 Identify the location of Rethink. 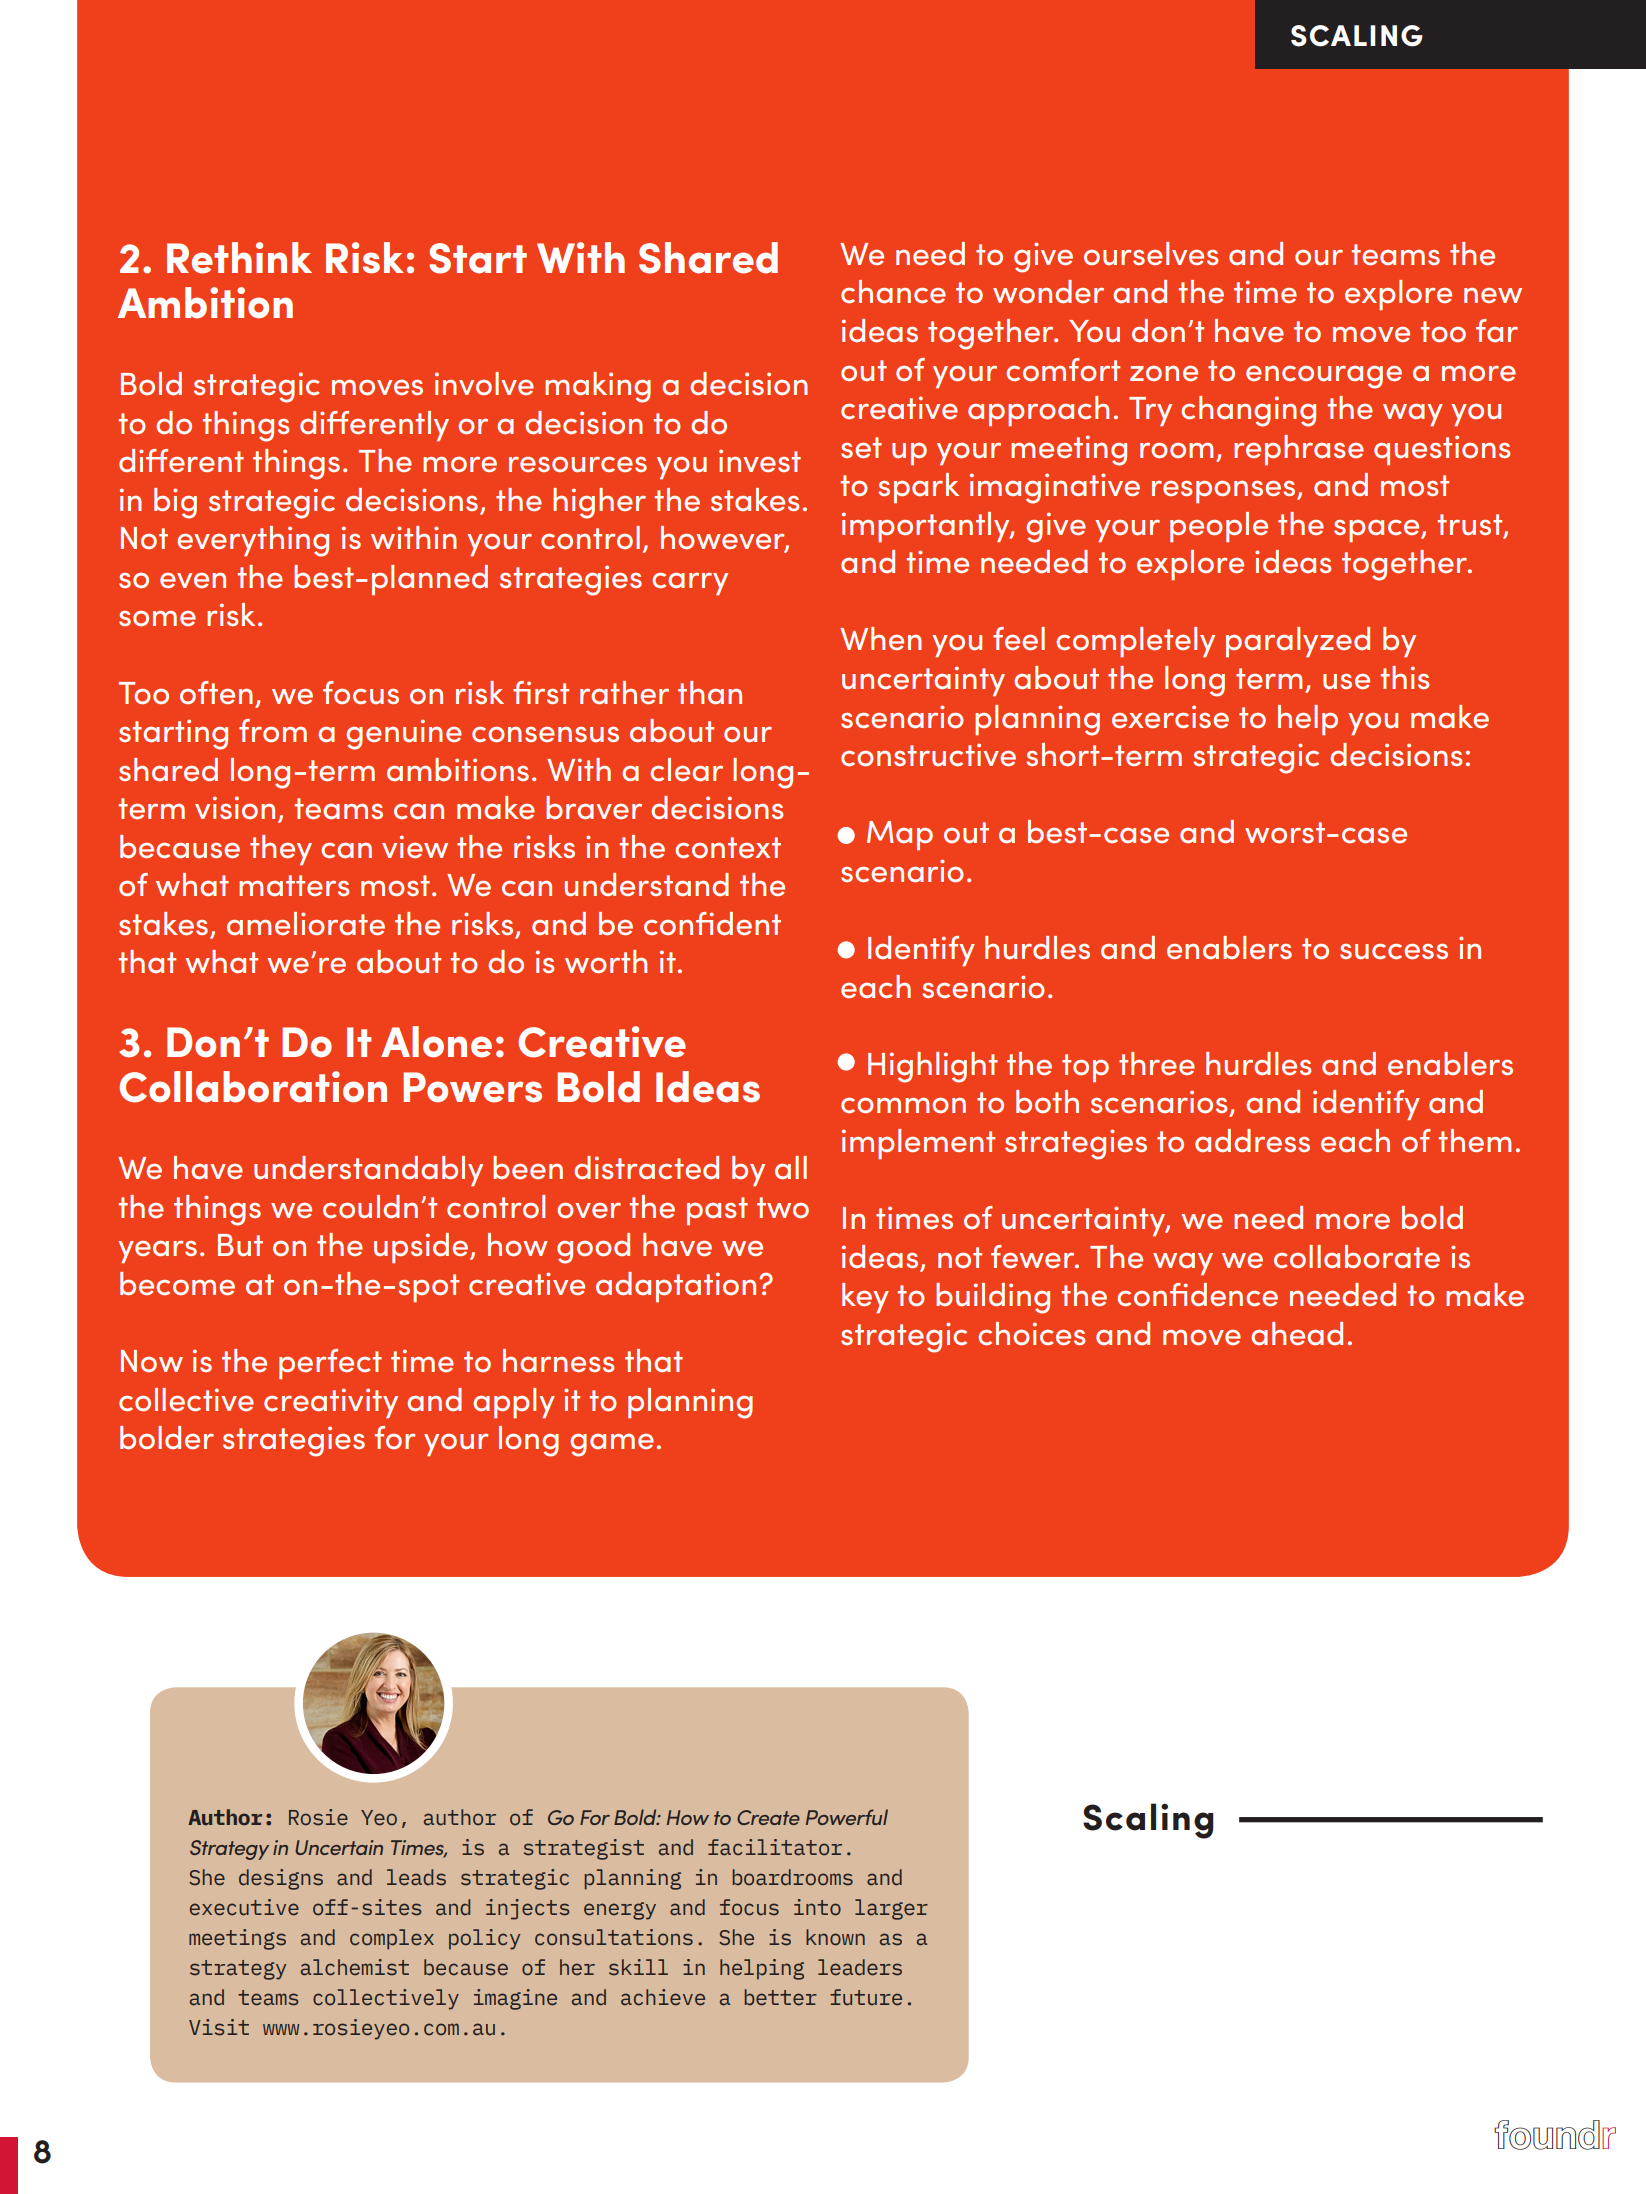
(239, 258).
